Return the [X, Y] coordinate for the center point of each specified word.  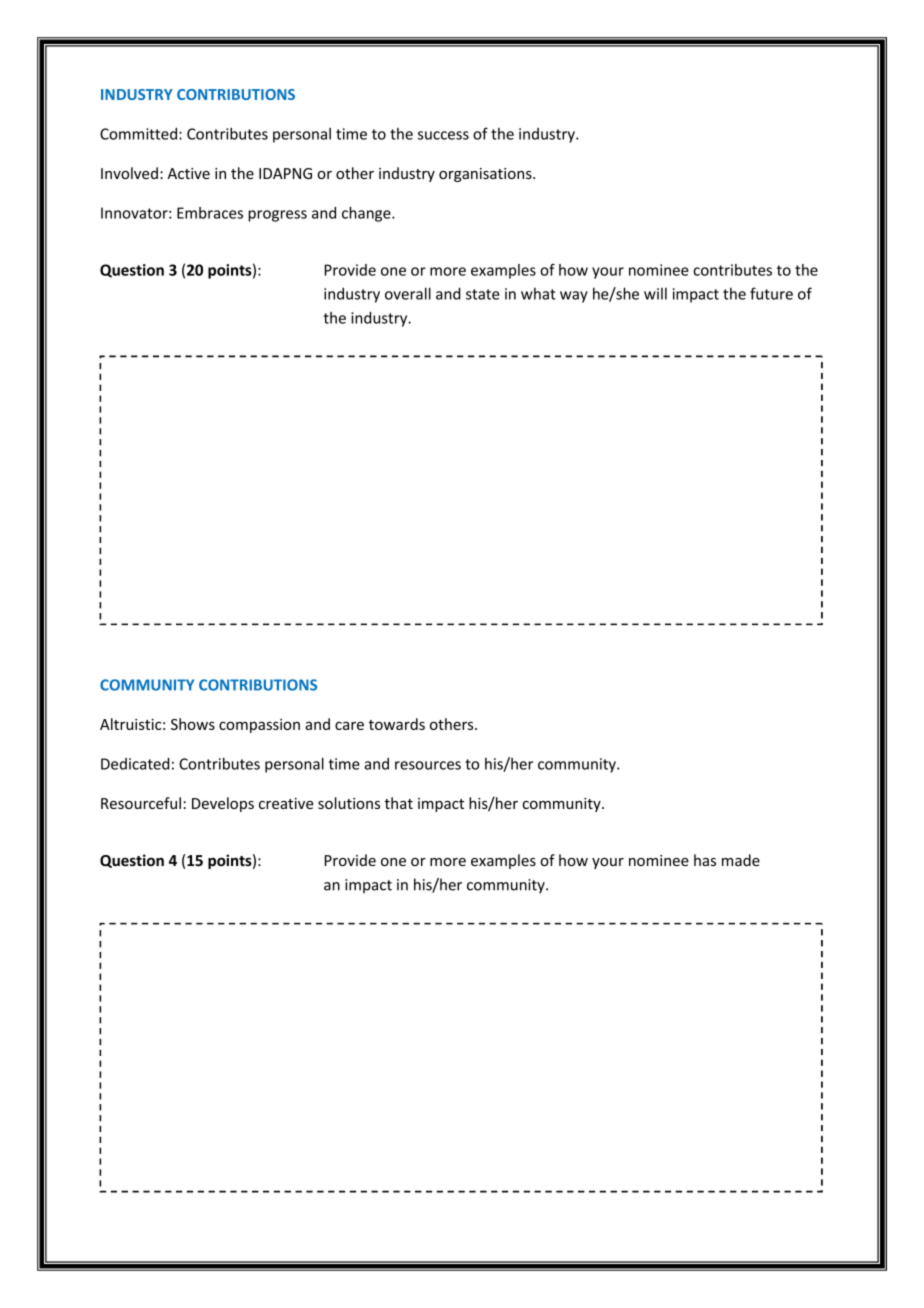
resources [428, 765]
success [443, 135]
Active [188, 173]
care [349, 725]
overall [408, 293]
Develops [223, 804]
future [771, 293]
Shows [193, 724]
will [655, 294]
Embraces [210, 213]
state [483, 294]
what [538, 294]
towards [397, 724]
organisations [486, 175]
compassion [259, 726]
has [705, 860]
